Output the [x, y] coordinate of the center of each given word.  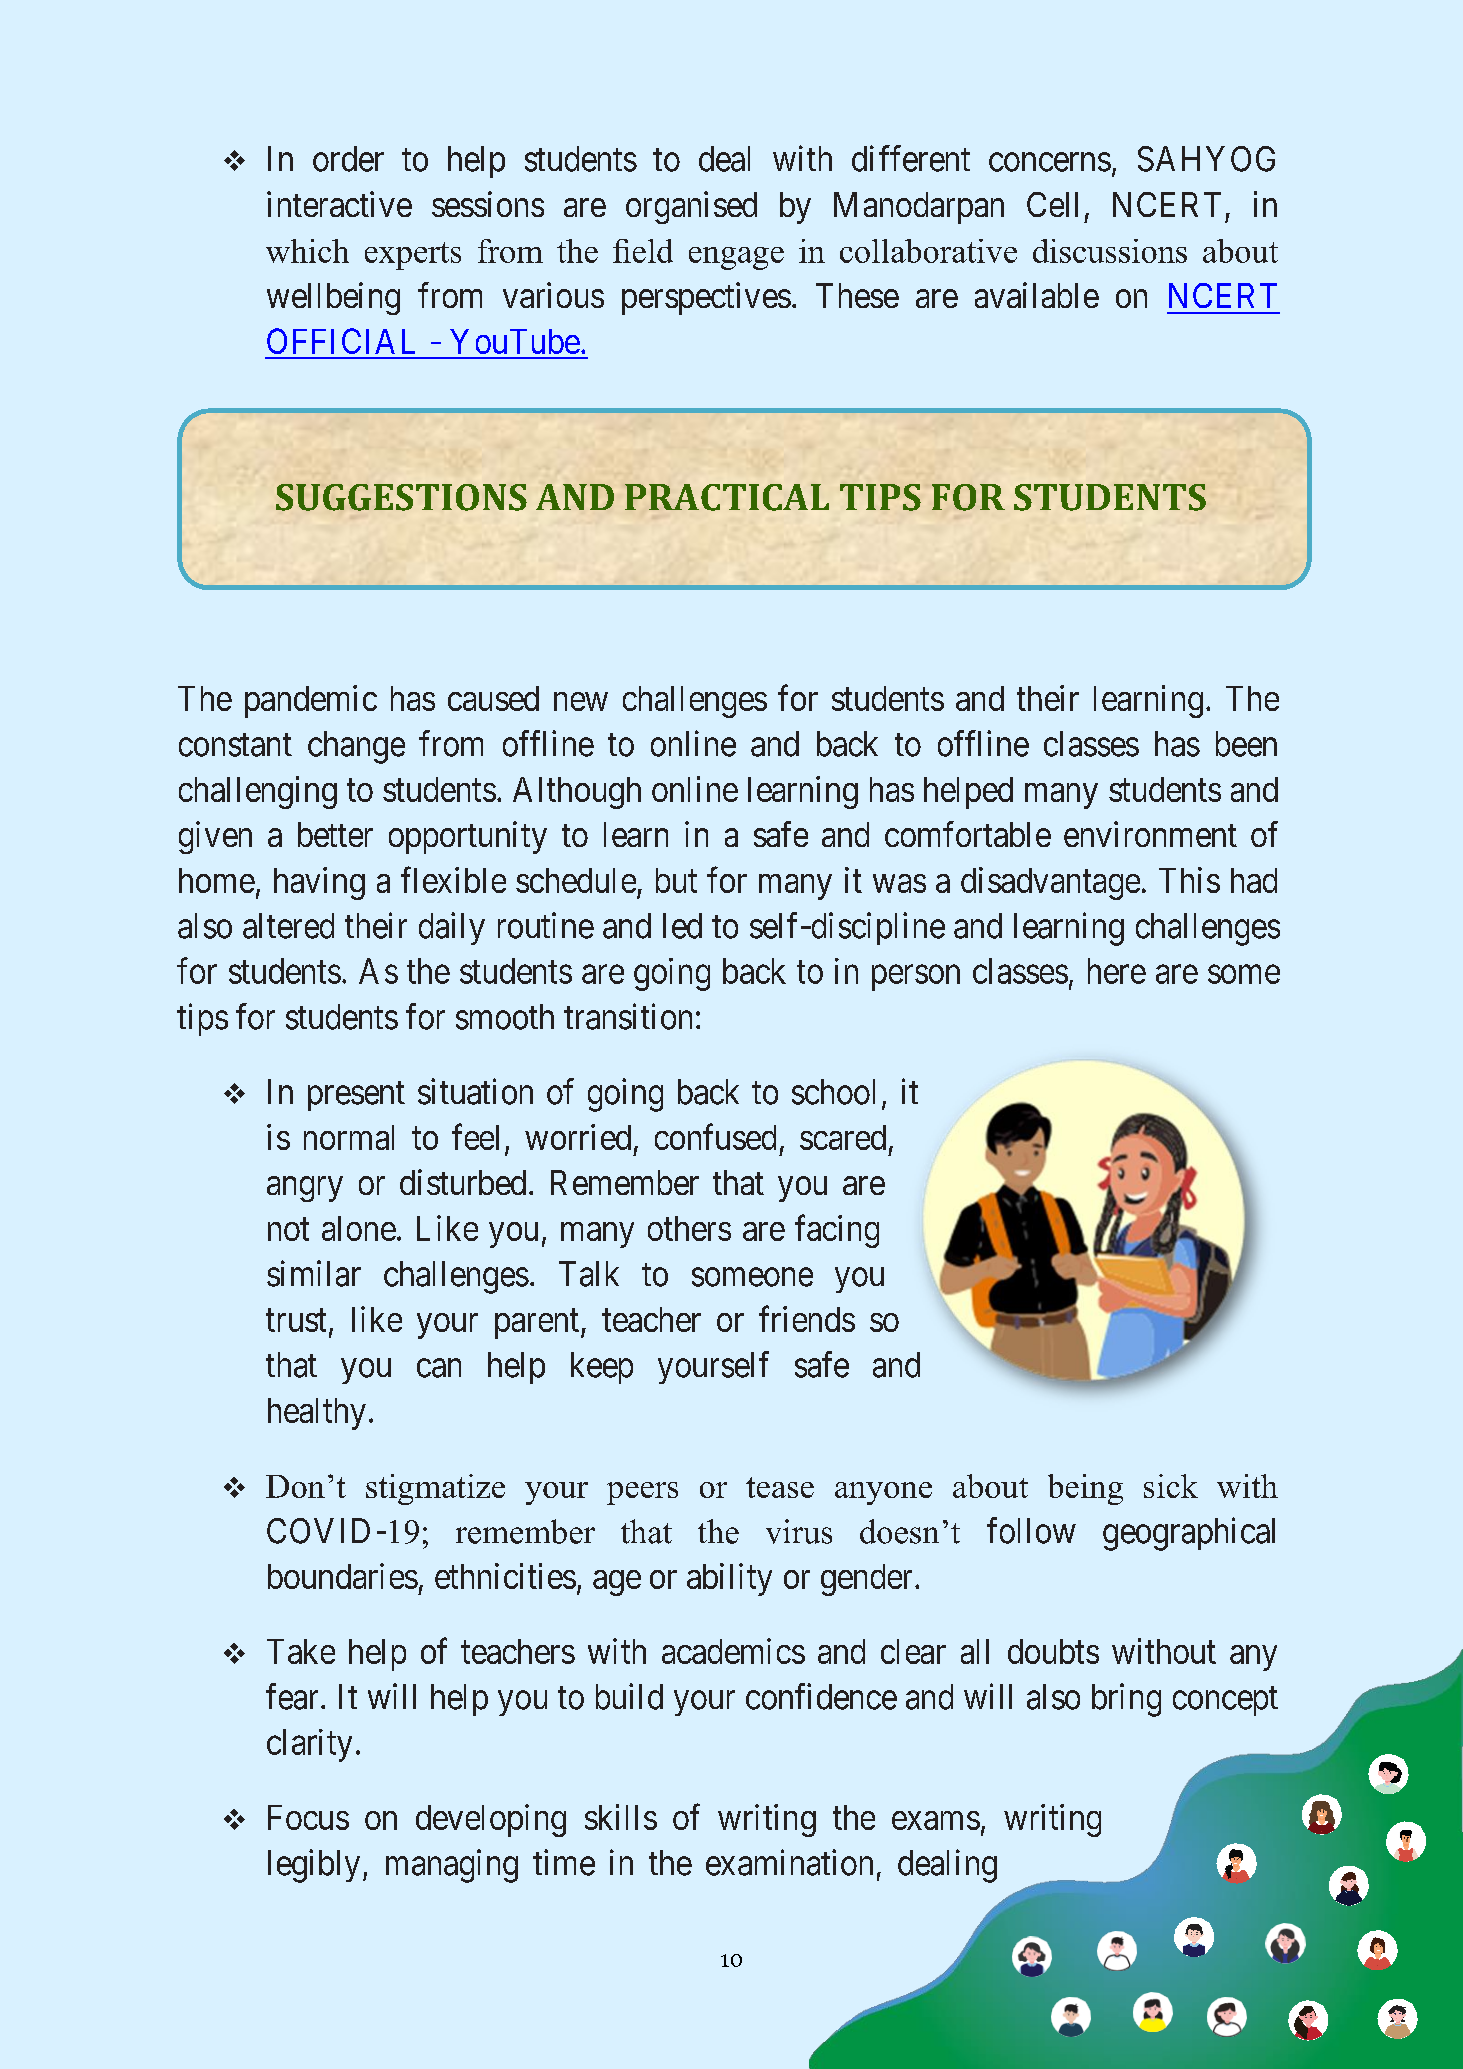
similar [314, 1273]
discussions [1110, 251]
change [356, 747]
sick [1171, 1486]
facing [837, 1231]
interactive [339, 204]
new [581, 701]
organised [691, 207]
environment [1150, 834]
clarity [309, 1745]
